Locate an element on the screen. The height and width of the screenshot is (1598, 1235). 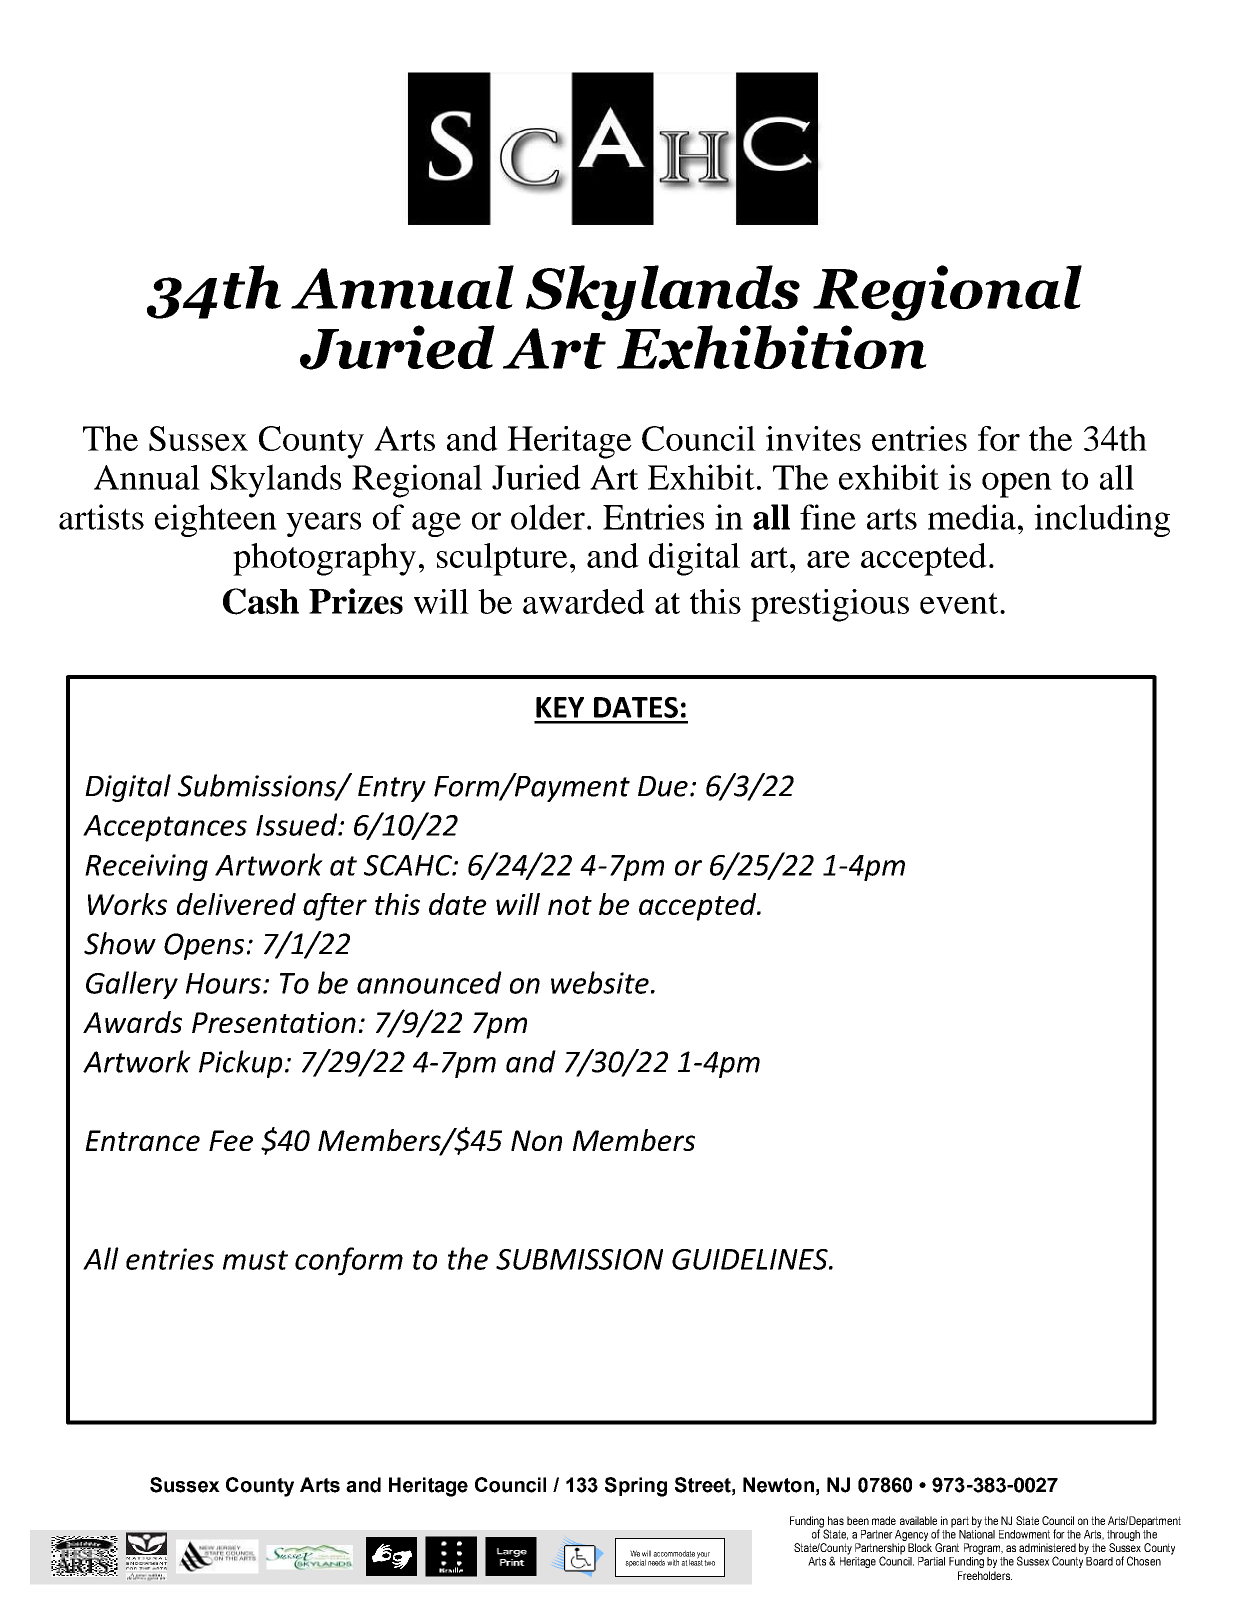
Spring is located at coordinates (636, 1487).
